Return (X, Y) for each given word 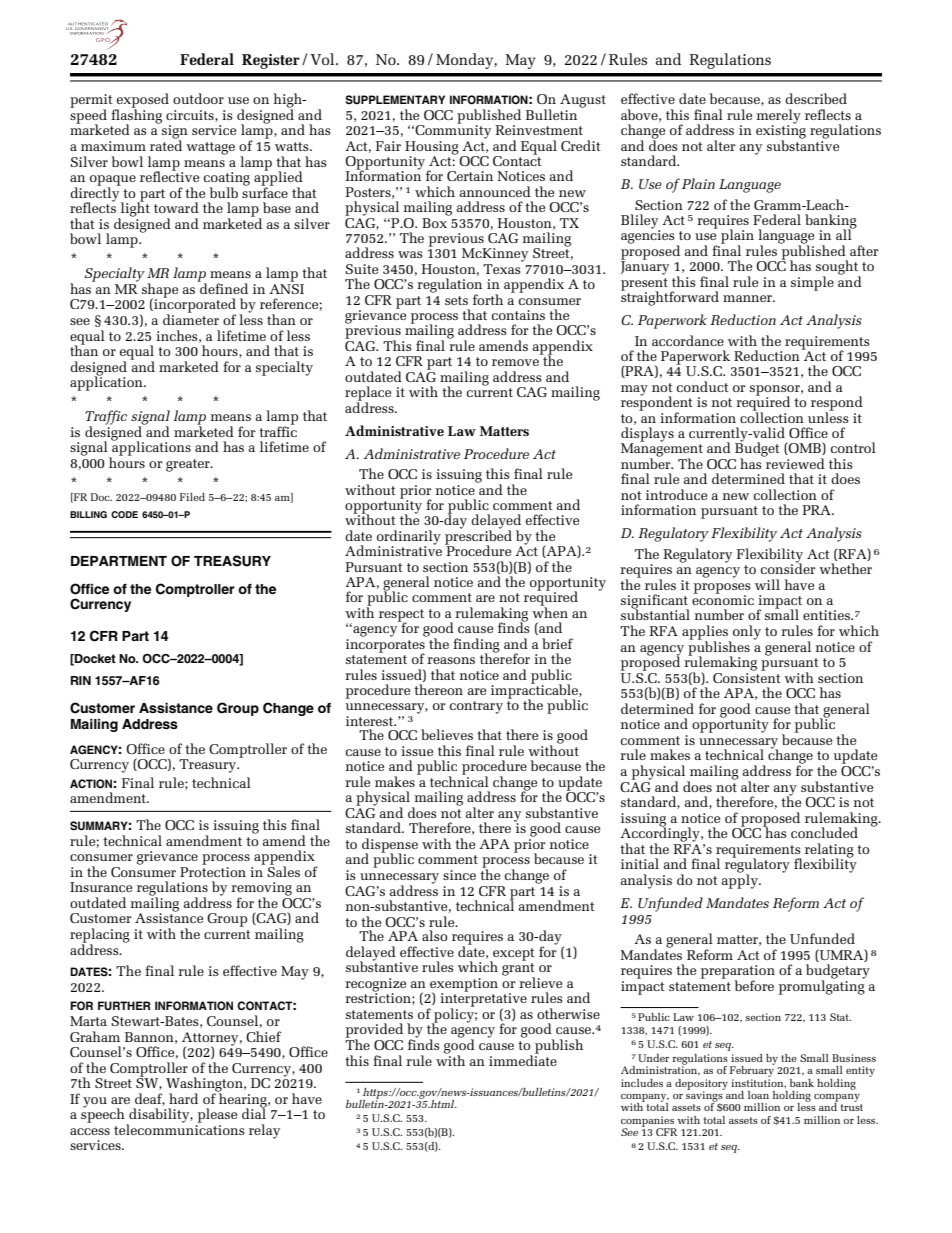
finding (476, 646)
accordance (688, 340)
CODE (124, 514)
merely (779, 117)
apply (741, 880)
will (767, 584)
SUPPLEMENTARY (395, 100)
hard (183, 1098)
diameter (191, 318)
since (459, 875)
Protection (213, 870)
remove (515, 362)
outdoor (198, 98)
